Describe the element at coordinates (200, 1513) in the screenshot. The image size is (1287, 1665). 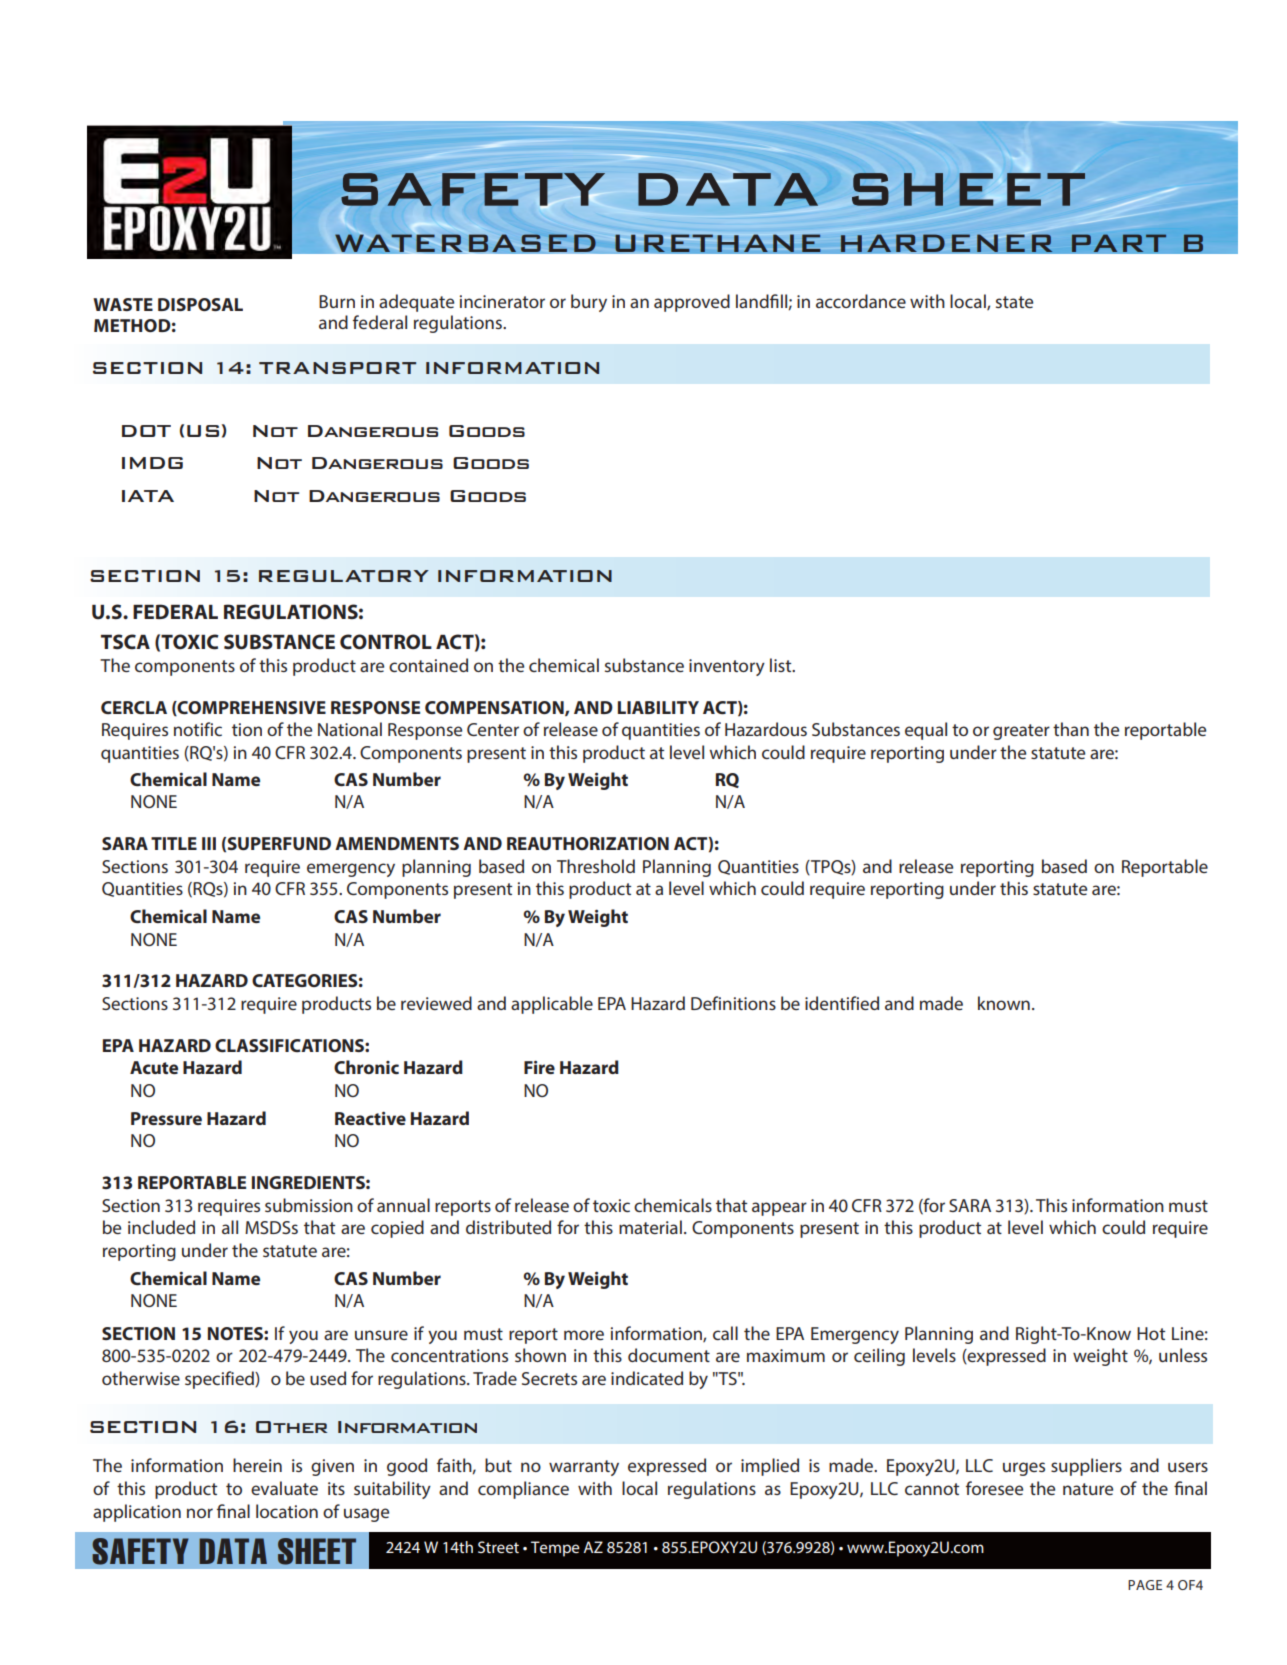
I see `nor` at that location.
